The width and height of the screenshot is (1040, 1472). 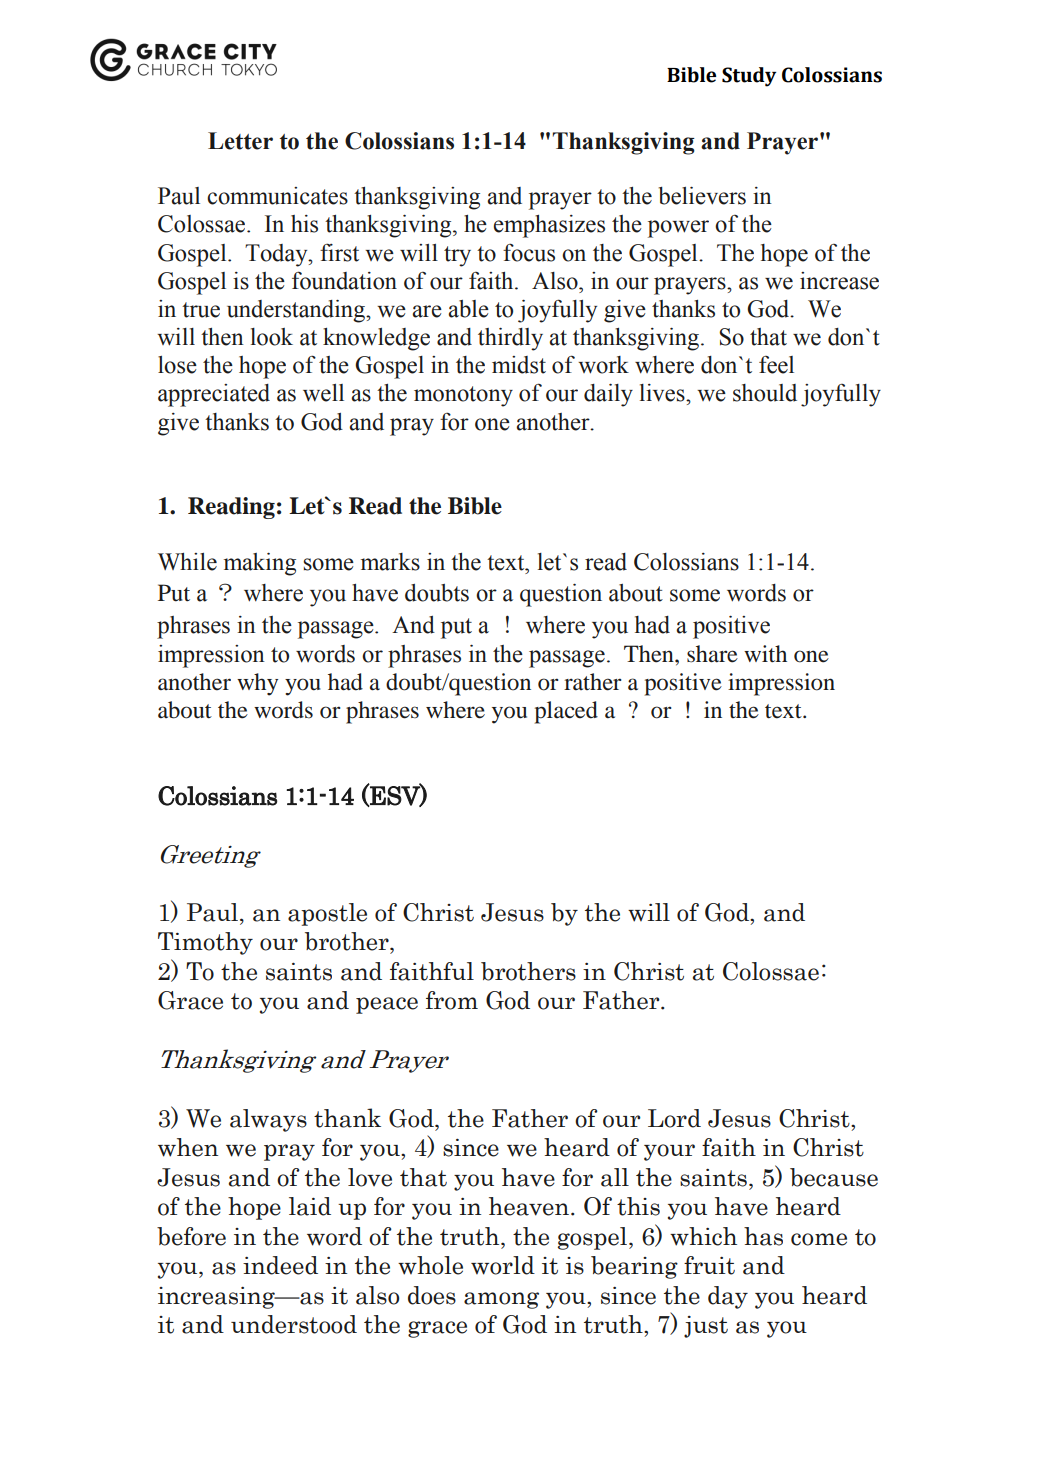 I want to click on indeed, so click(x=280, y=1265).
